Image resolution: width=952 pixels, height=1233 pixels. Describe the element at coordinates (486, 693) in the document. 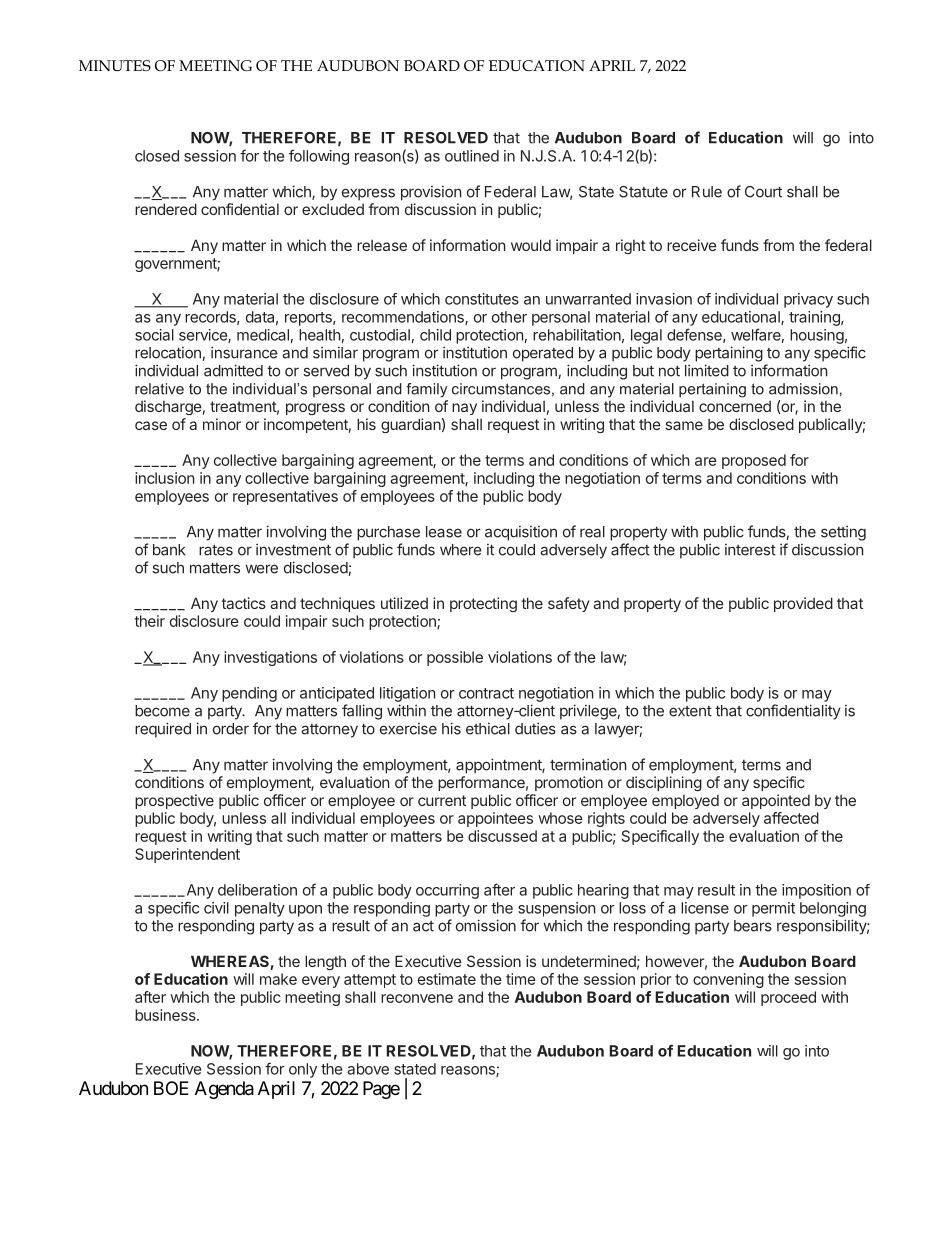

I see `contract` at that location.
